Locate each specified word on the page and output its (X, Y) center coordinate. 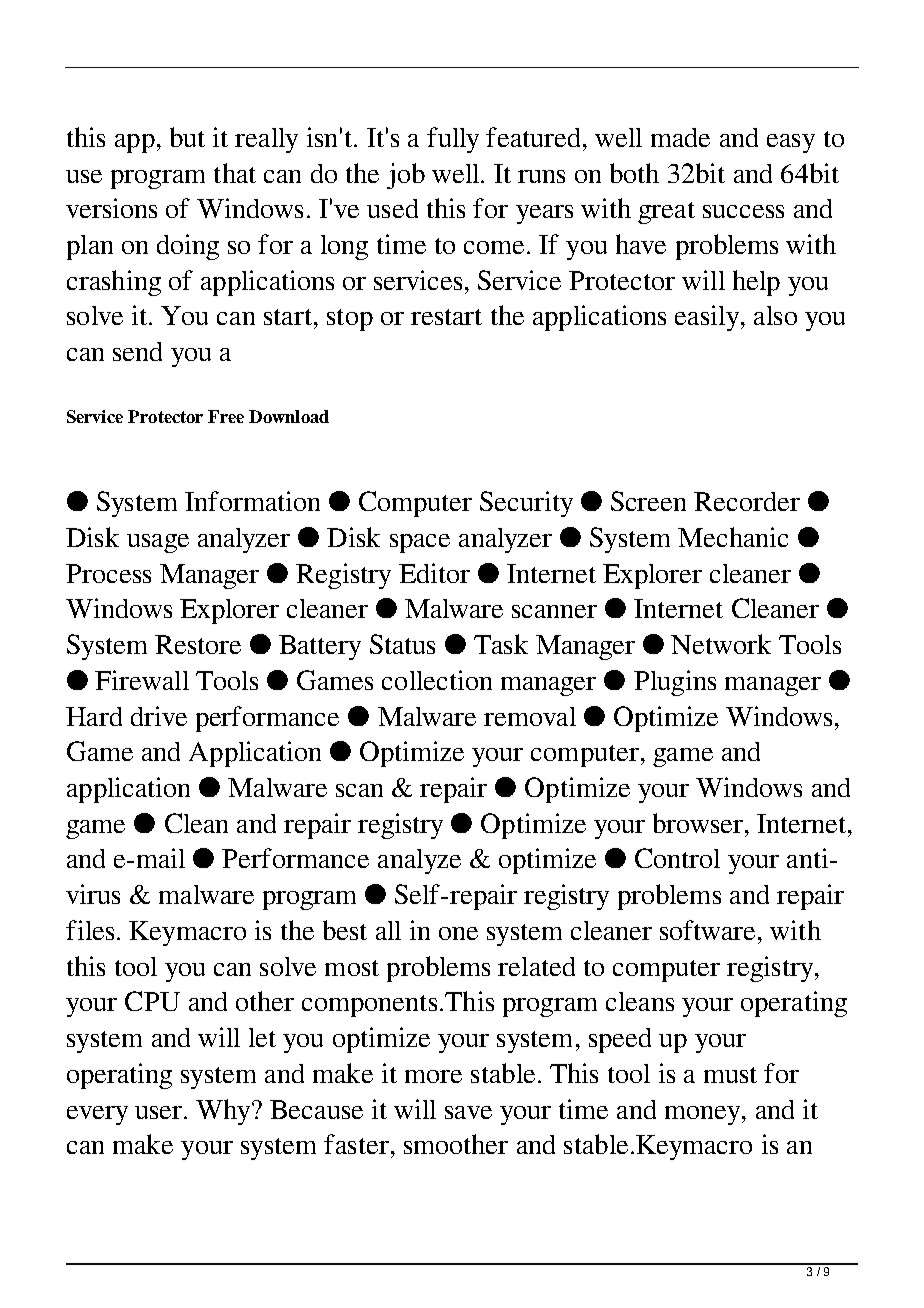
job (406, 176)
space (420, 543)
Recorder (747, 501)
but (187, 137)
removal (530, 716)
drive (159, 716)
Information (252, 501)
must (730, 1075)
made (680, 137)
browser (698, 823)
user (160, 1112)
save (468, 1112)
